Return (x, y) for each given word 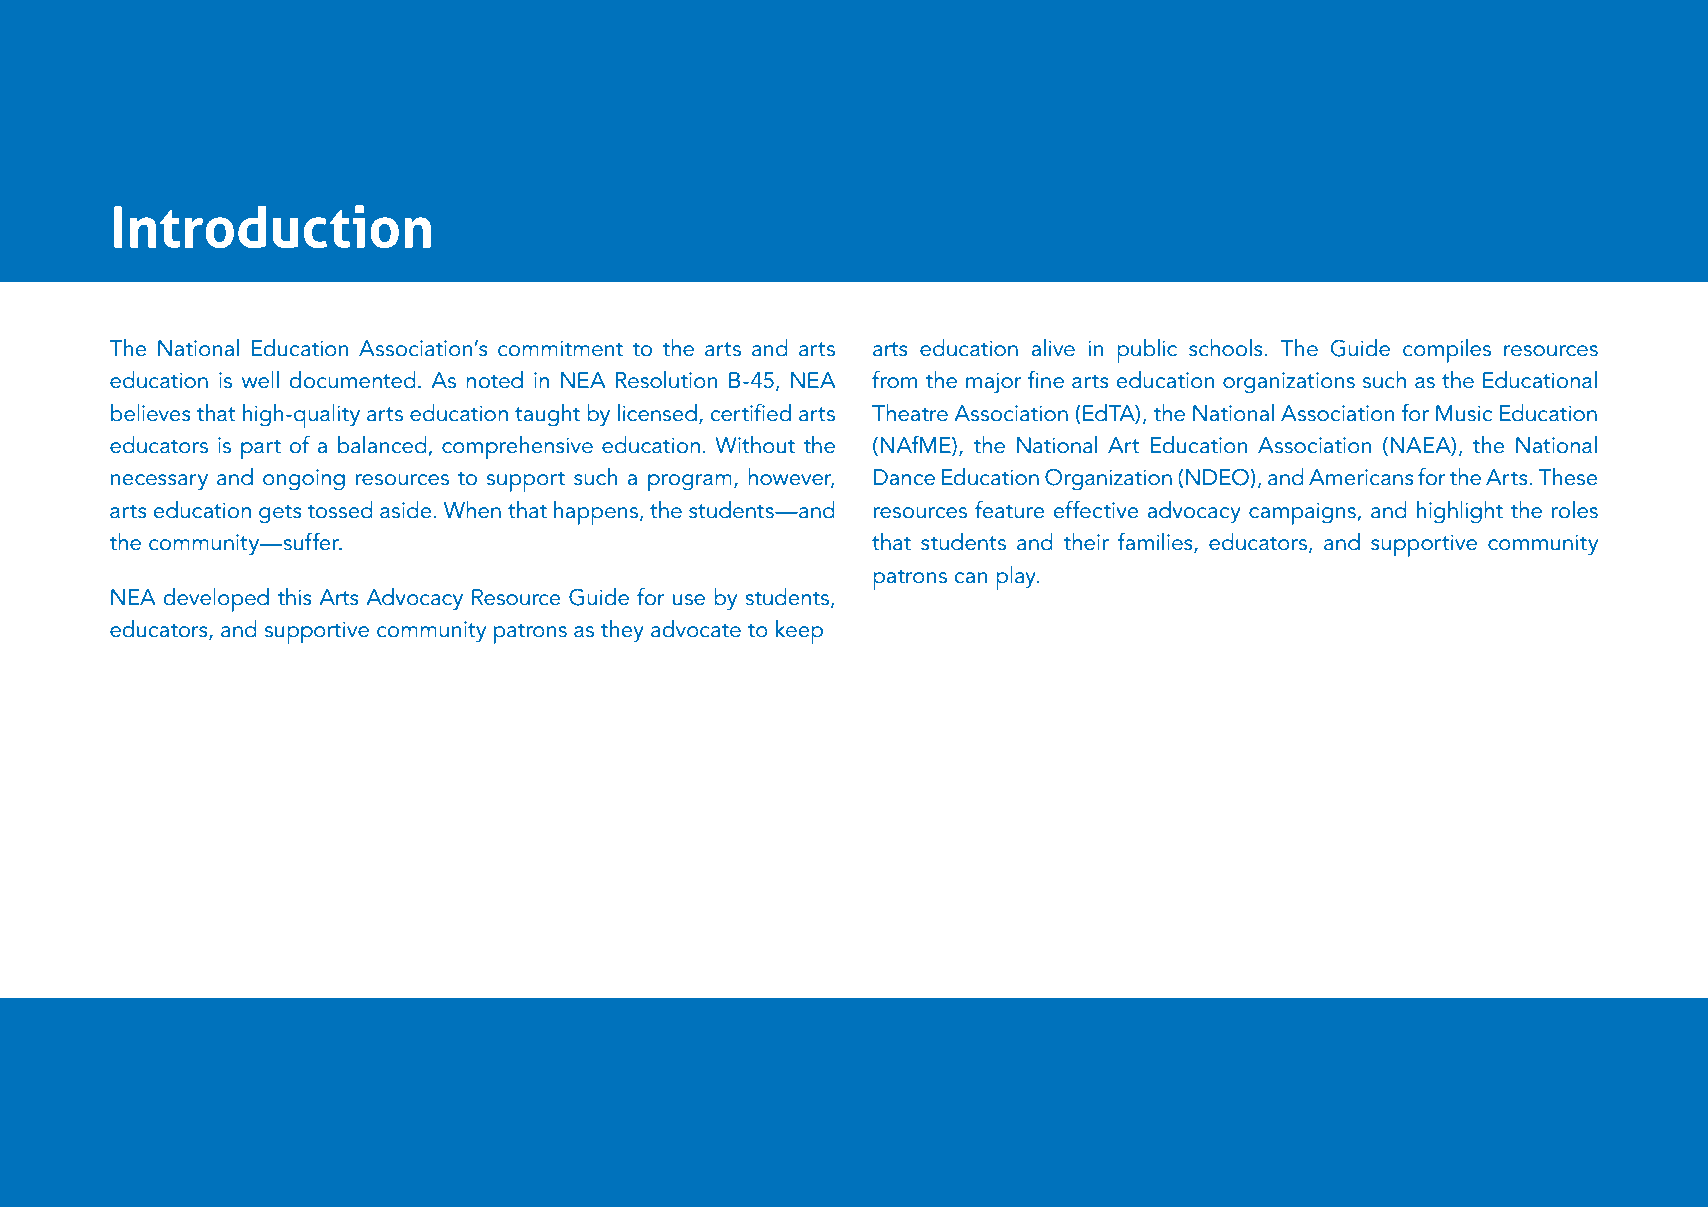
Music (1464, 413)
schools (1226, 348)
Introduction (272, 226)
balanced (383, 446)
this (294, 597)
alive (1053, 348)
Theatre (910, 413)
